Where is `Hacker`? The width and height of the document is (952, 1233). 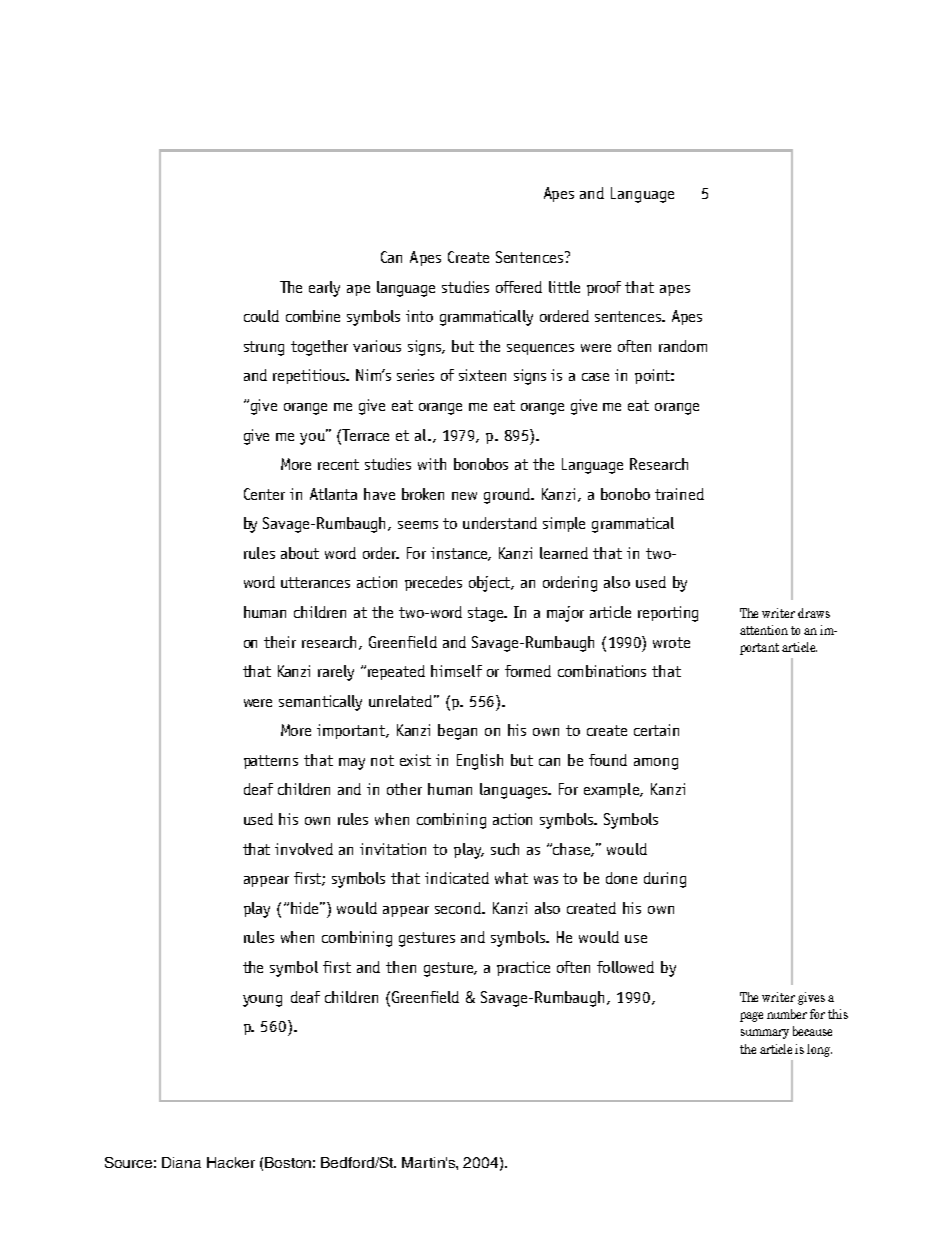 Hacker is located at coordinates (231, 1162).
